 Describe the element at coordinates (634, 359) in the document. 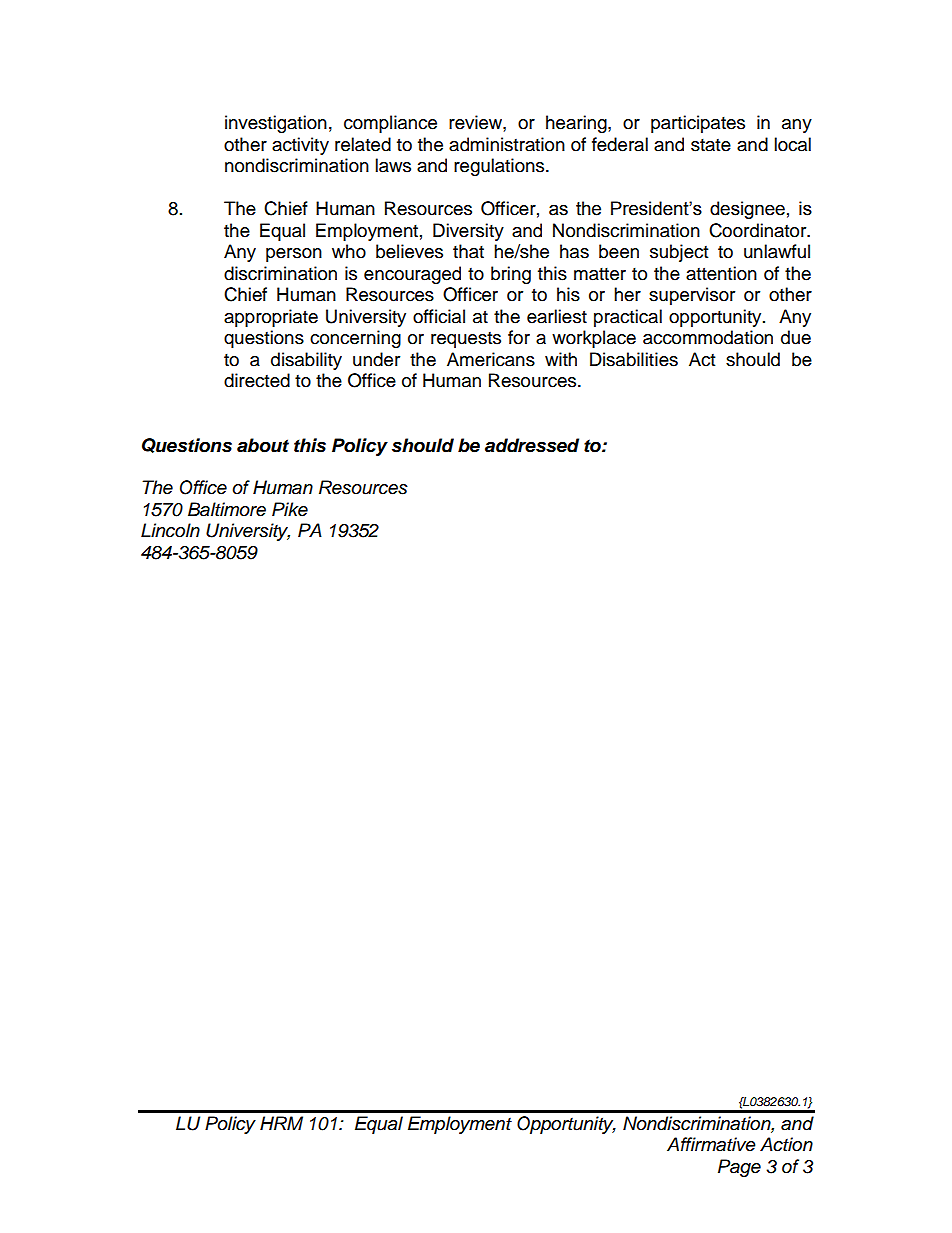

I see `Disabilities` at that location.
